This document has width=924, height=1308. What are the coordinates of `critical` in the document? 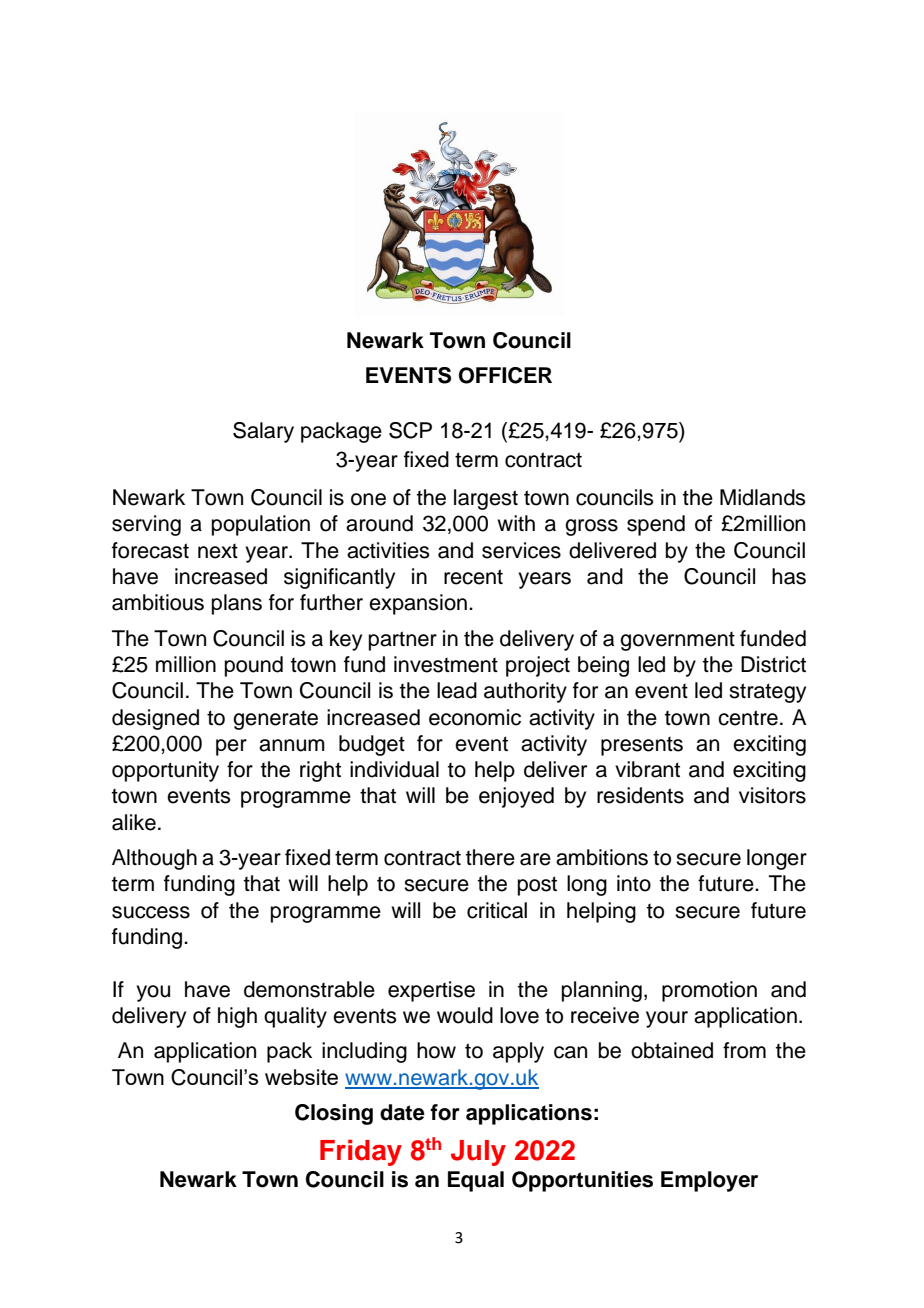 It's located at (497, 910).
